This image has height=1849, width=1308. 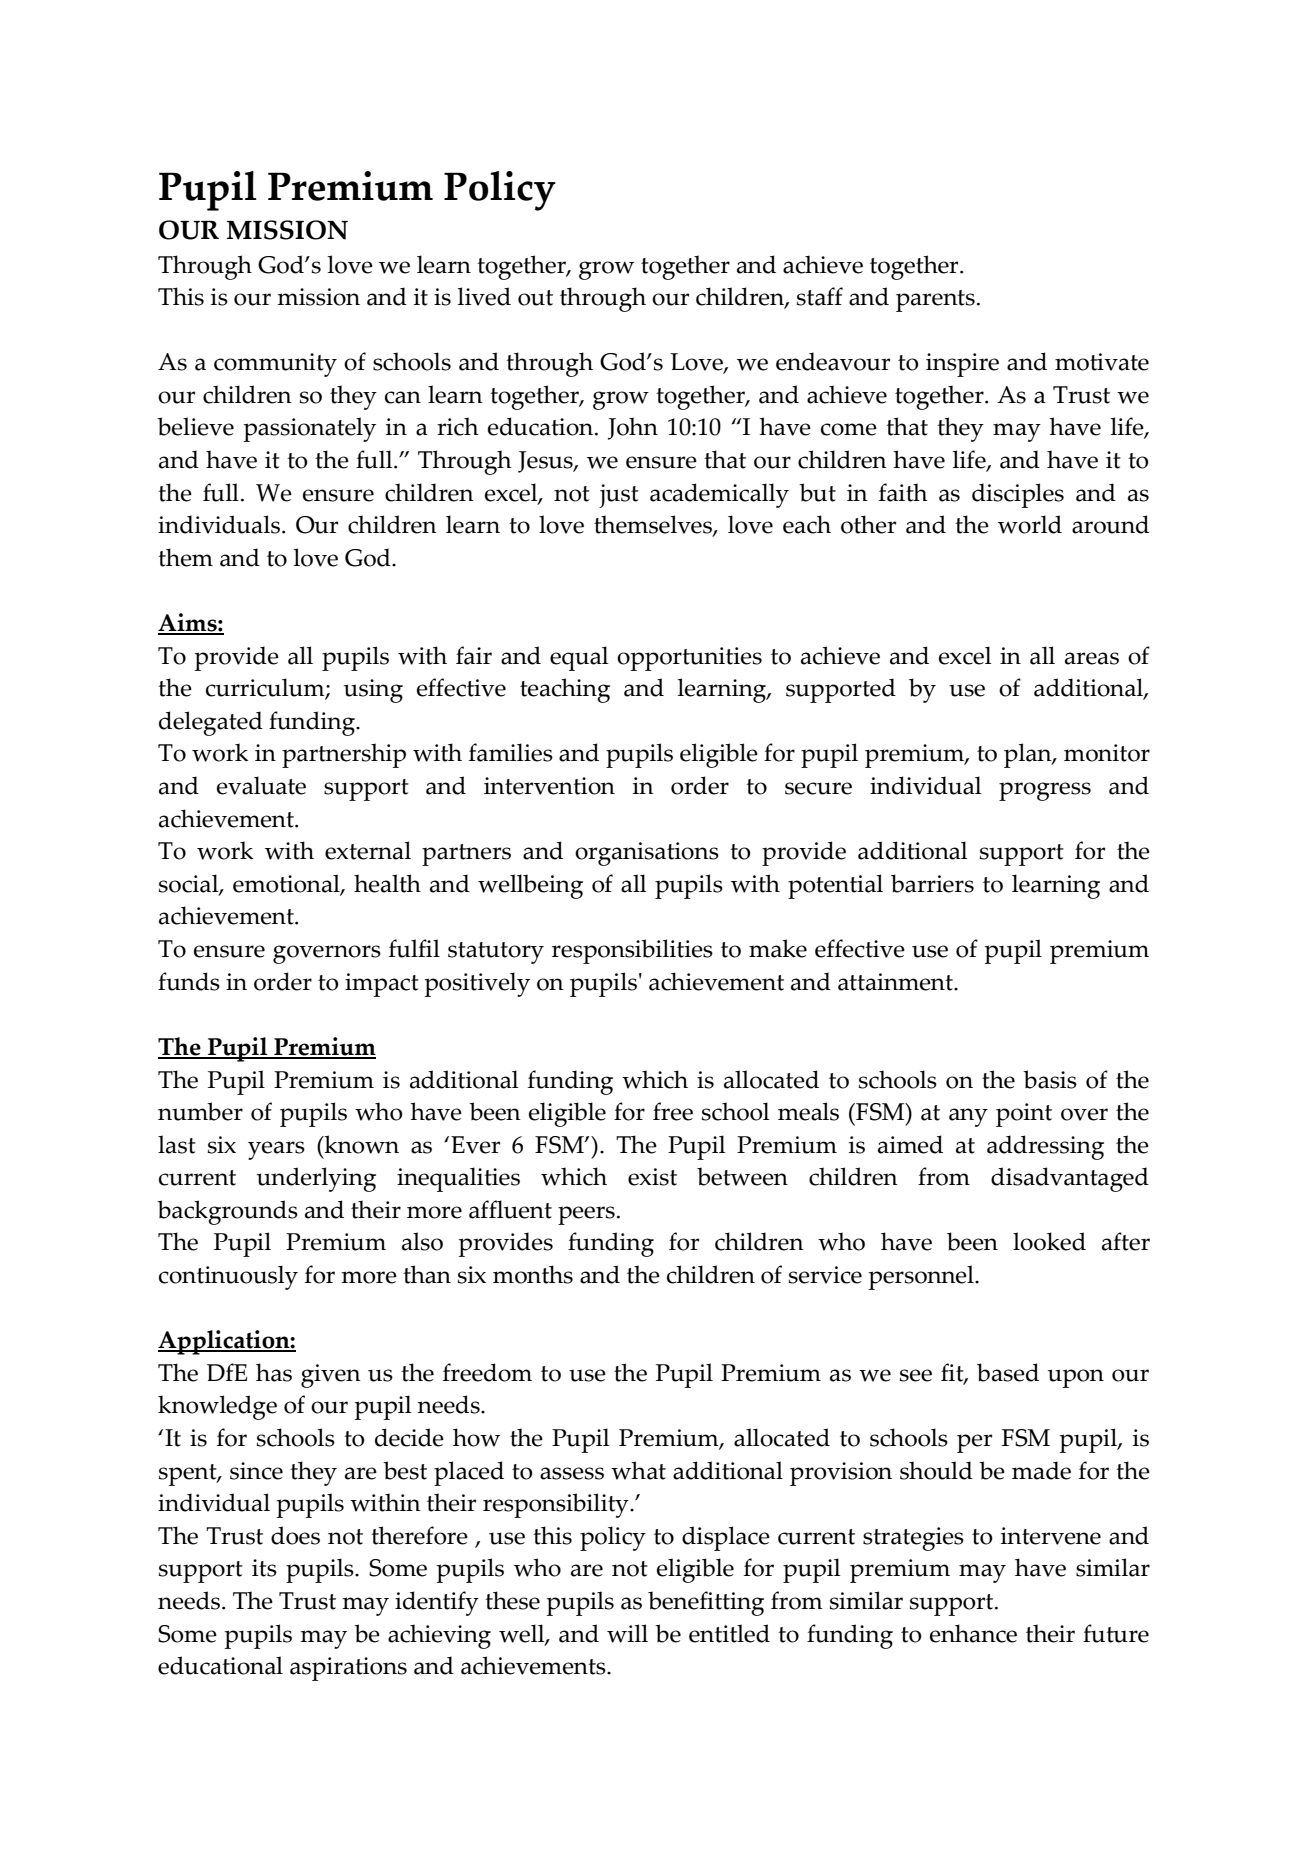 I want to click on has, so click(x=274, y=1372).
